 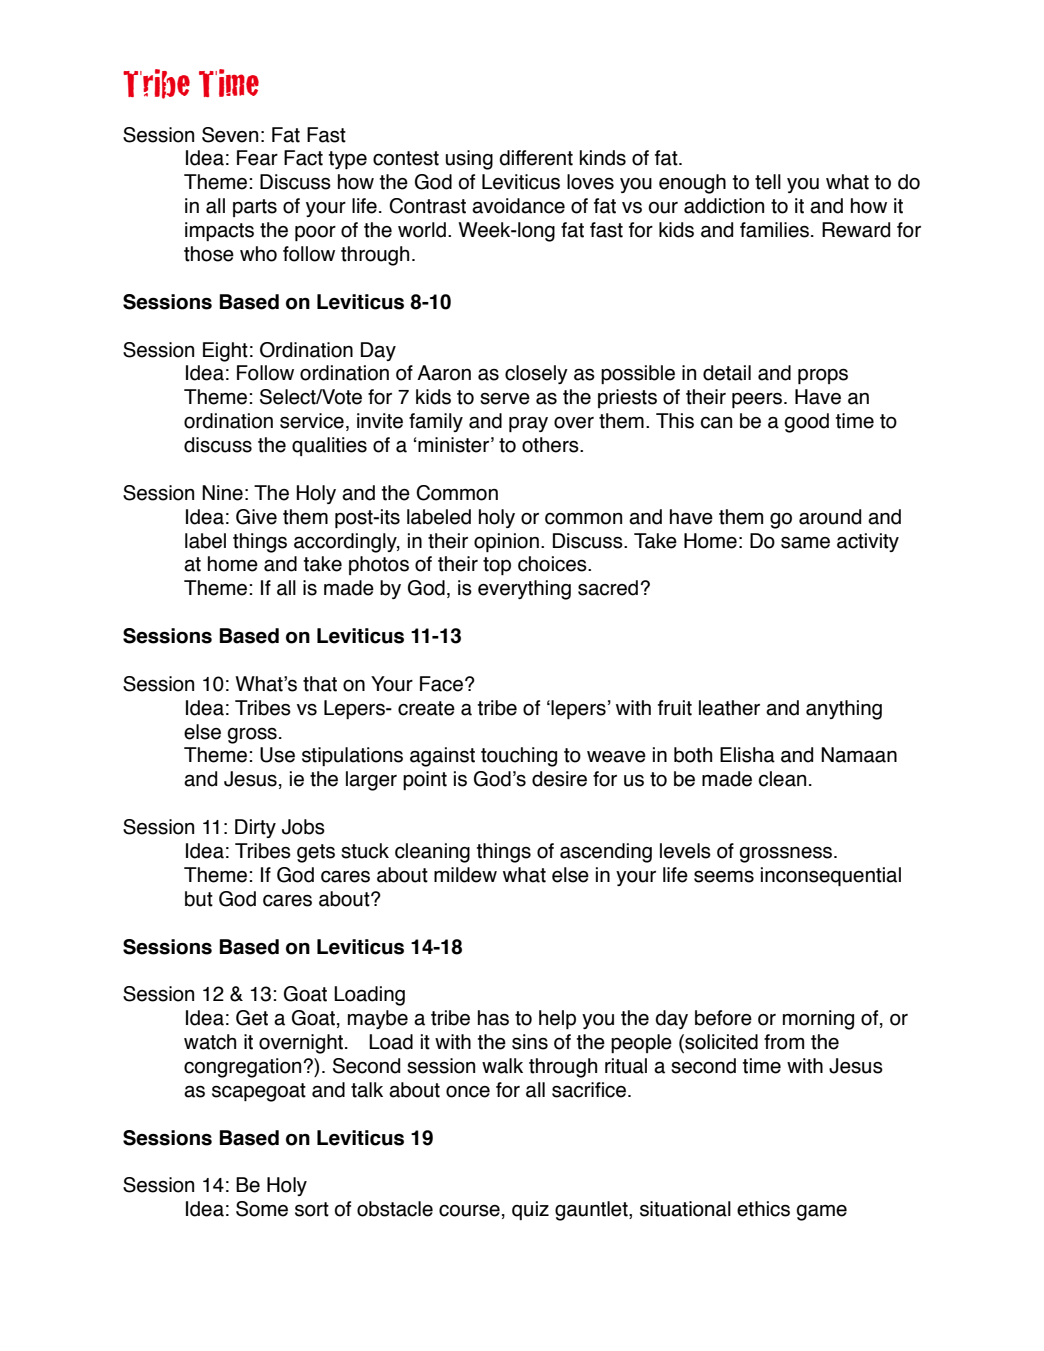 I want to click on different, so click(x=536, y=158).
